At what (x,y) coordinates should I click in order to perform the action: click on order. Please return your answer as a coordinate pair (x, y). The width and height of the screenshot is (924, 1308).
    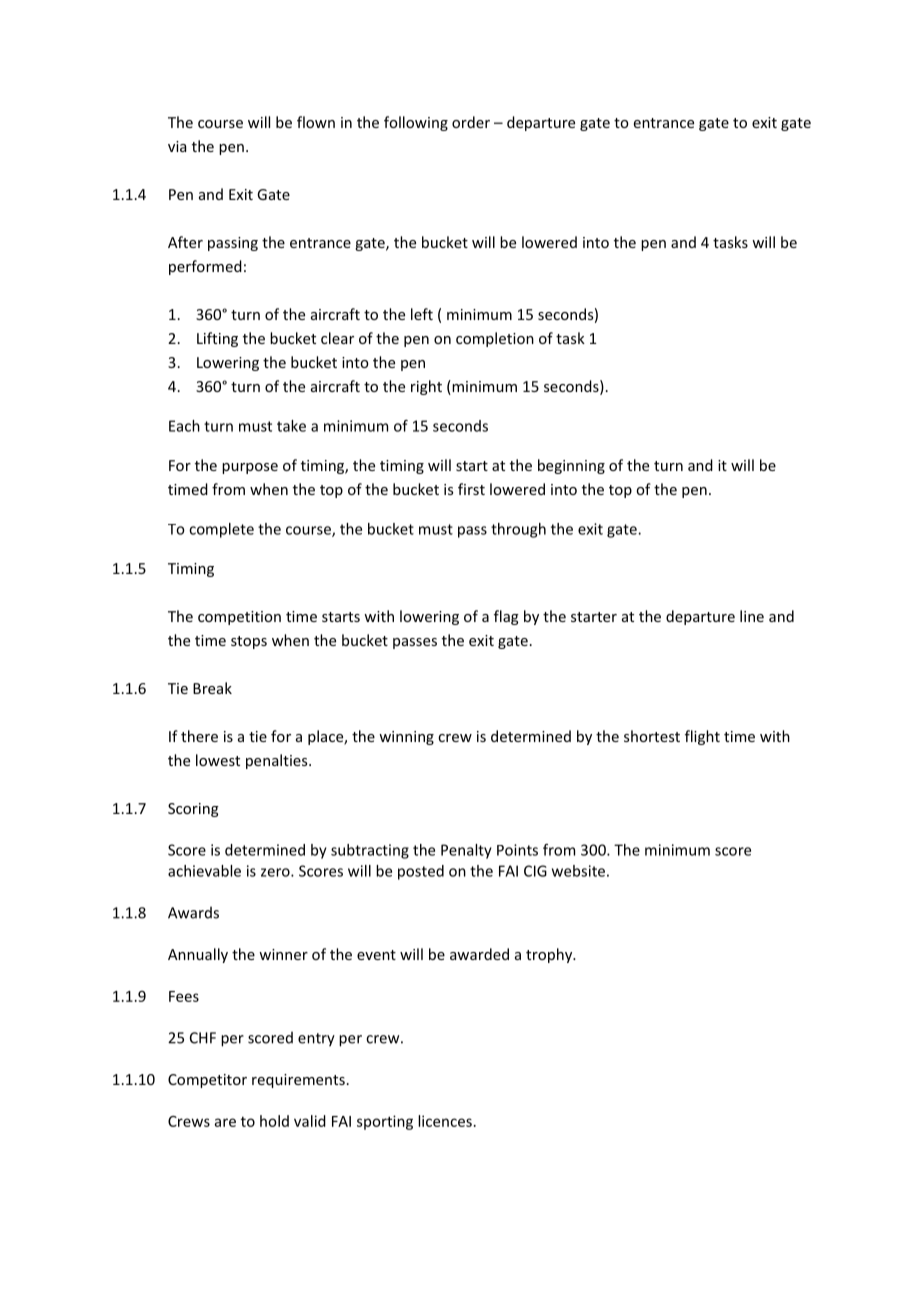
    Looking at the image, I should click on (471, 122).
